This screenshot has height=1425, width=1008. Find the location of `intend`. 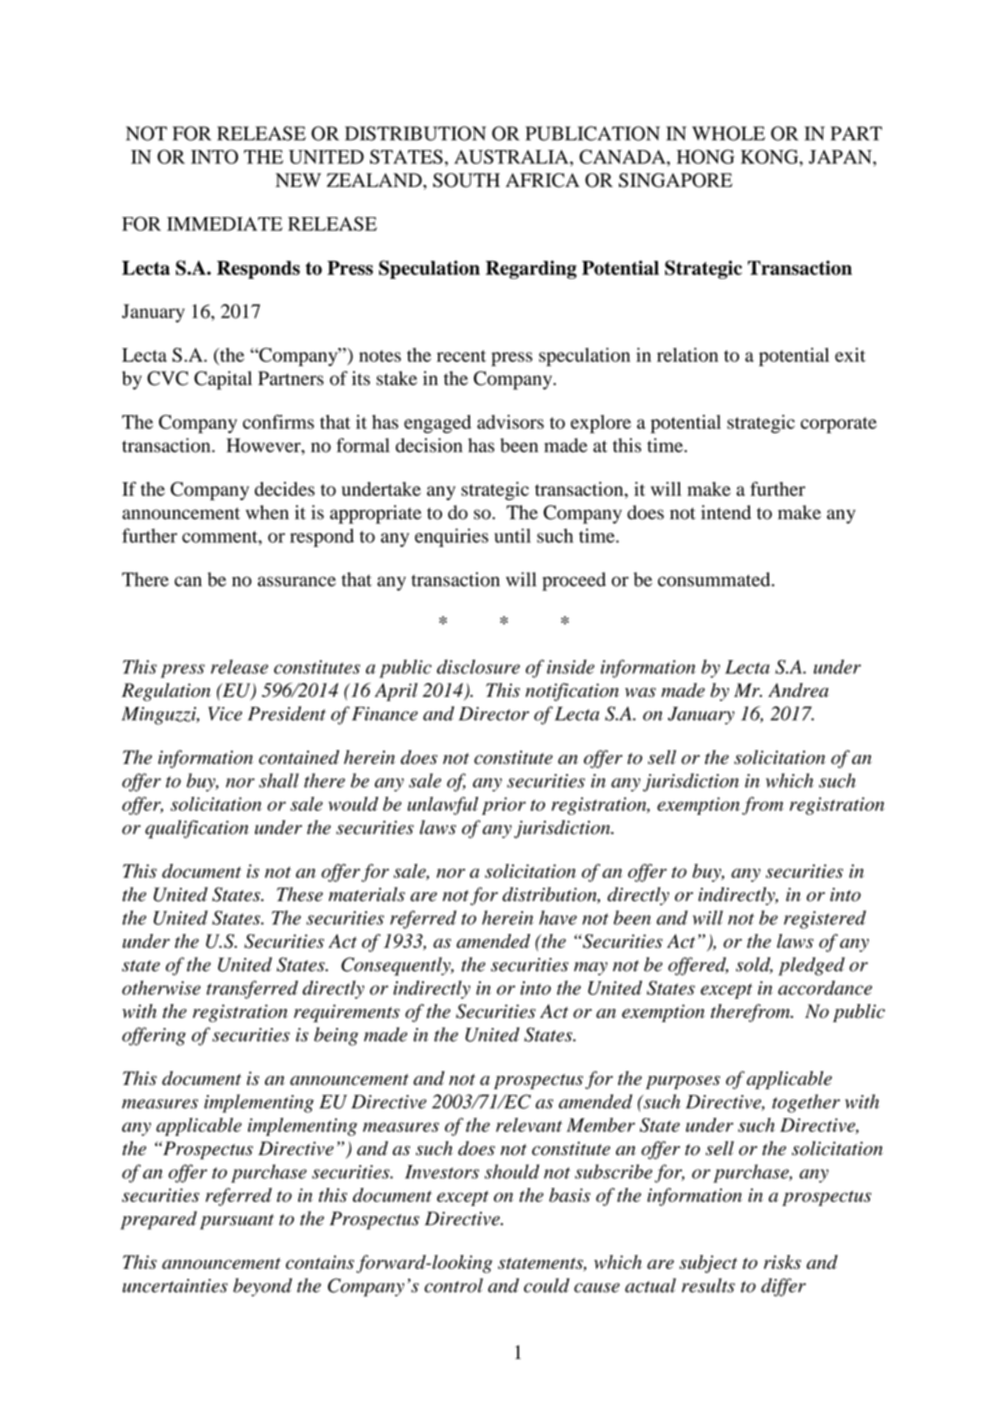

intend is located at coordinates (726, 512).
